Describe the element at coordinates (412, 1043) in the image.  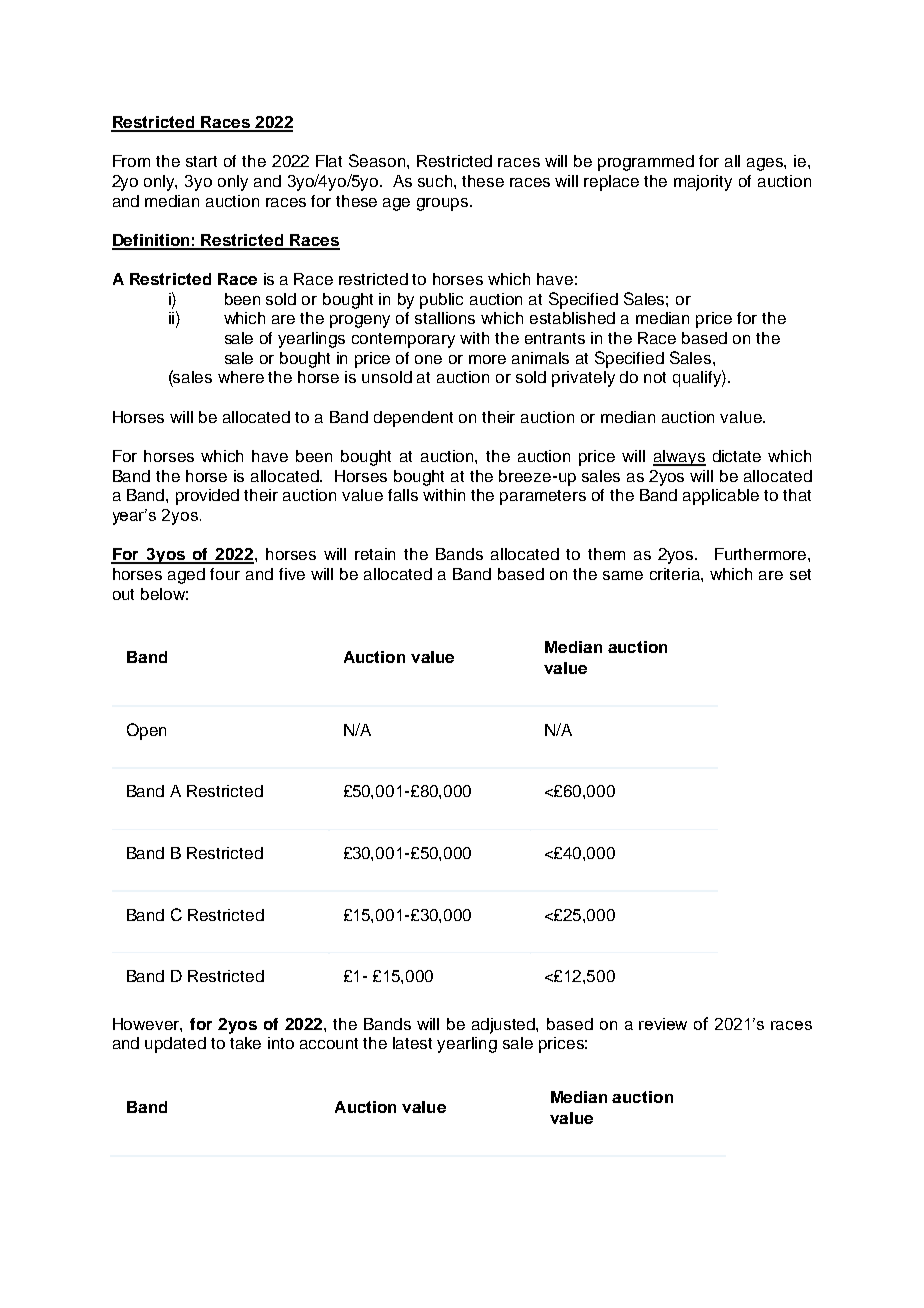
I see `latest` at that location.
